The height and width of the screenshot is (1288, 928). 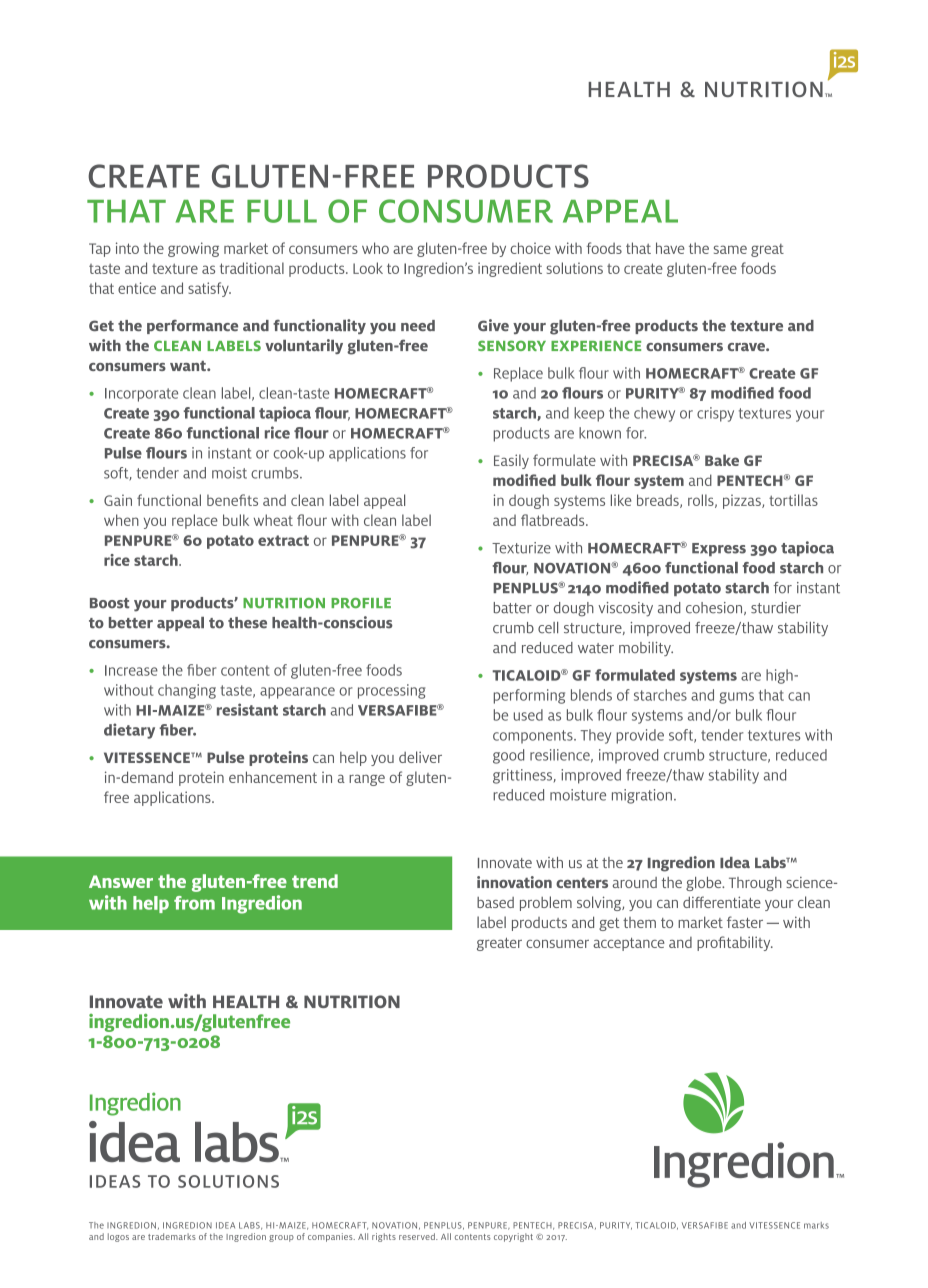 I want to click on gums, so click(x=736, y=698).
